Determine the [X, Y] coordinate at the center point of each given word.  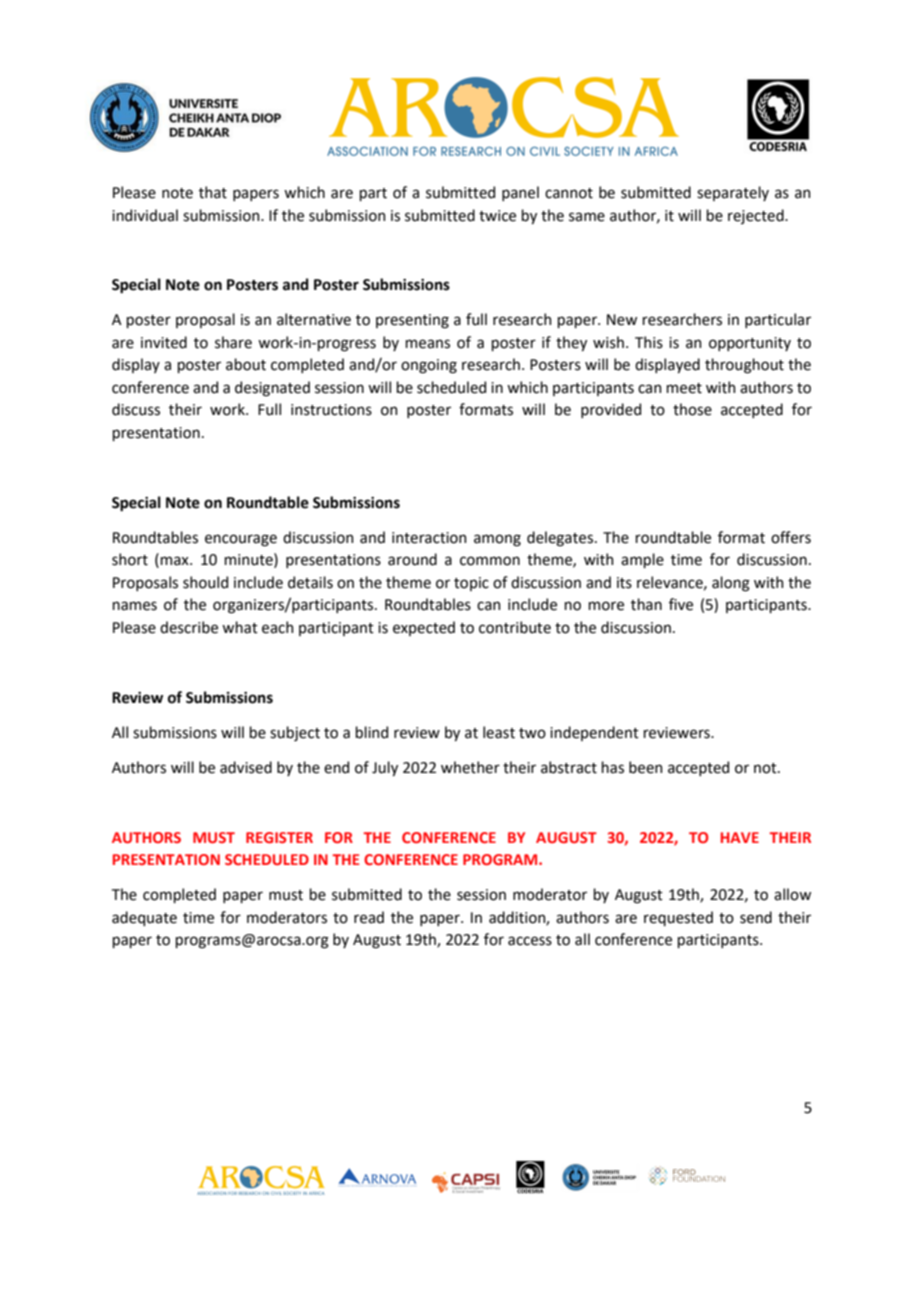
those [692, 409]
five [681, 604]
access [530, 941]
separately [733, 193]
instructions [331, 410]
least [499, 732]
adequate [144, 918]
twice [497, 216]
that [213, 192]
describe [189, 627]
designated [272, 389]
